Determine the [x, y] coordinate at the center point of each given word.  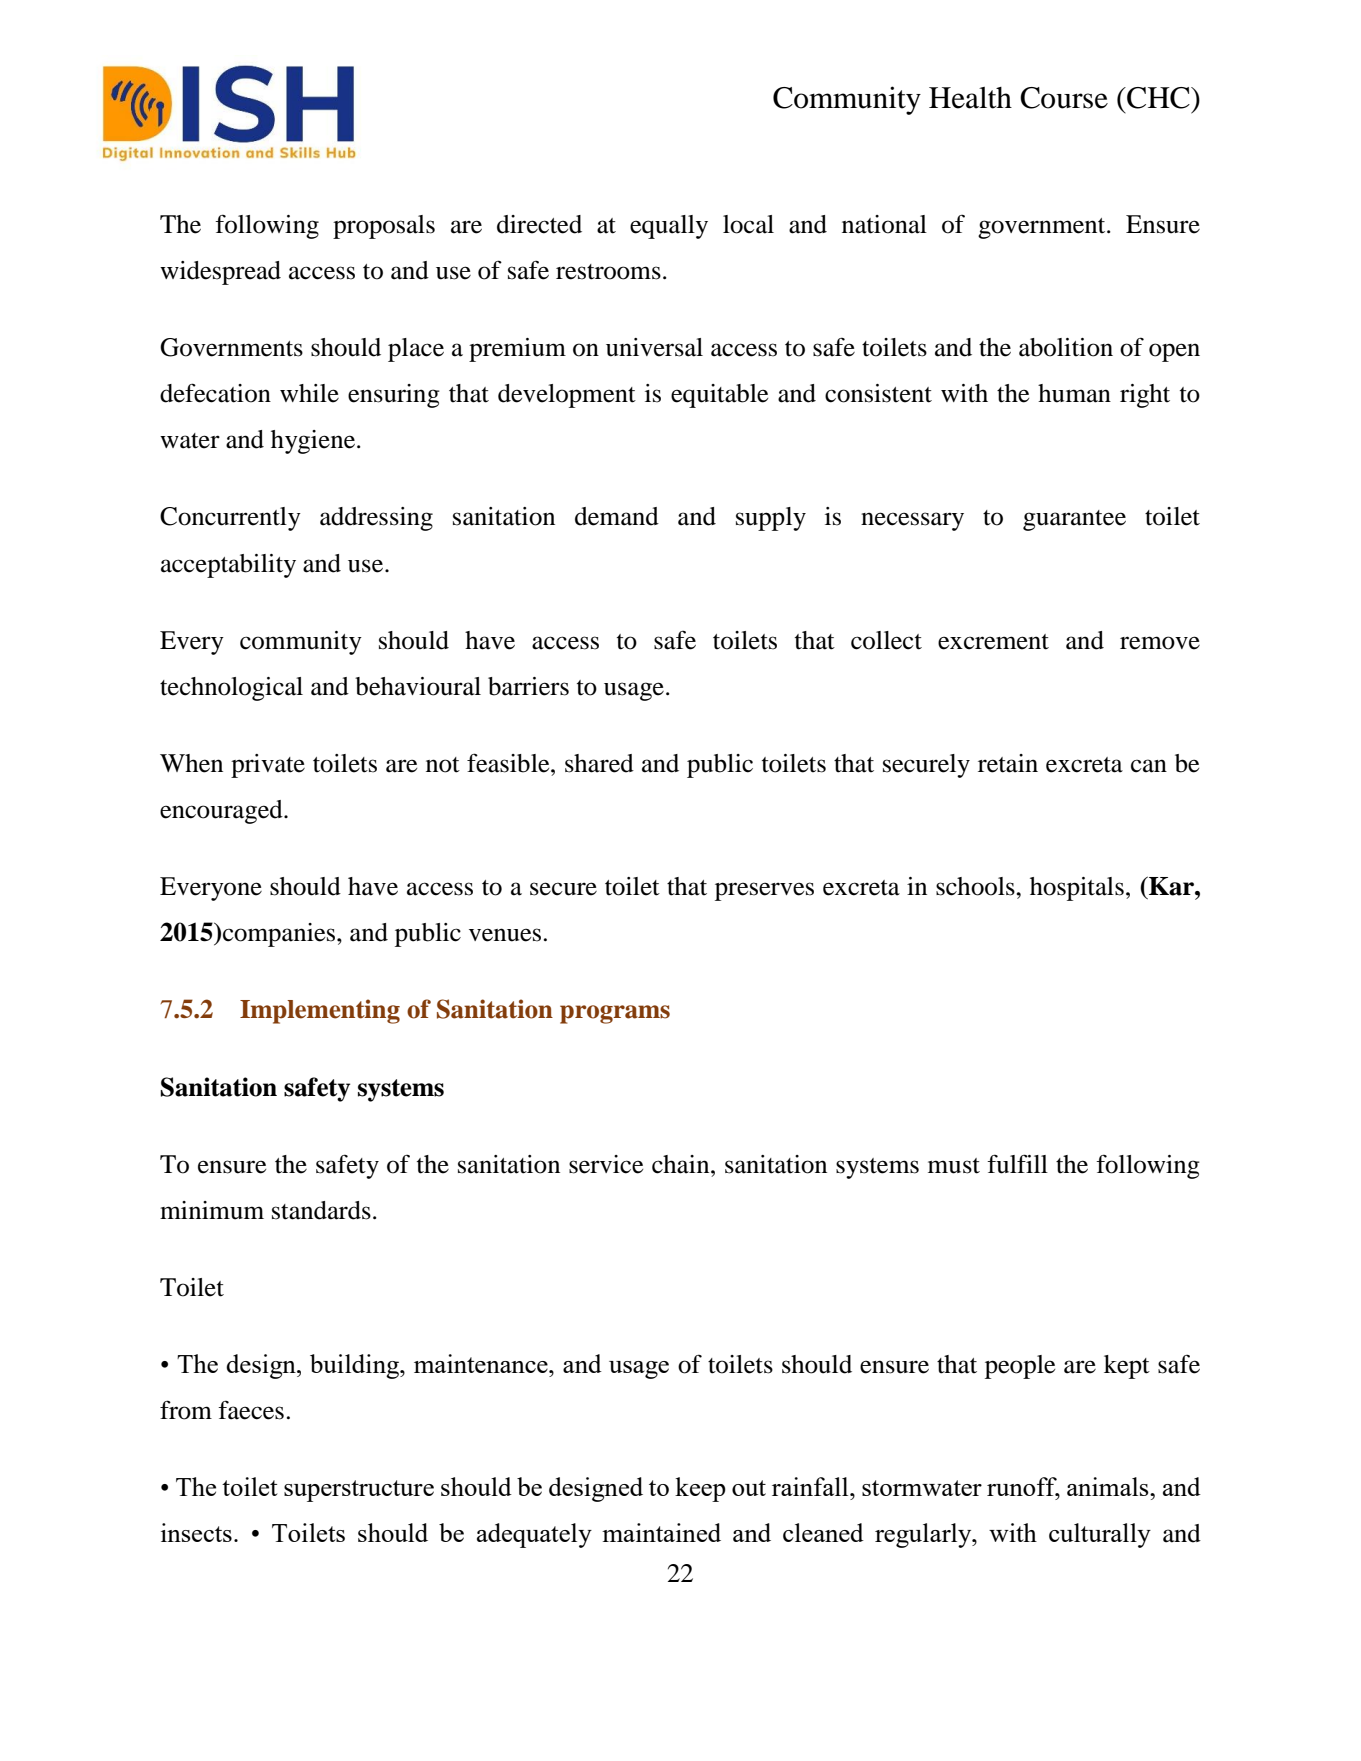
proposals [384, 227]
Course [1064, 98]
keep [700, 1489]
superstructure [359, 1491]
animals [1109, 1486]
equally [669, 227]
